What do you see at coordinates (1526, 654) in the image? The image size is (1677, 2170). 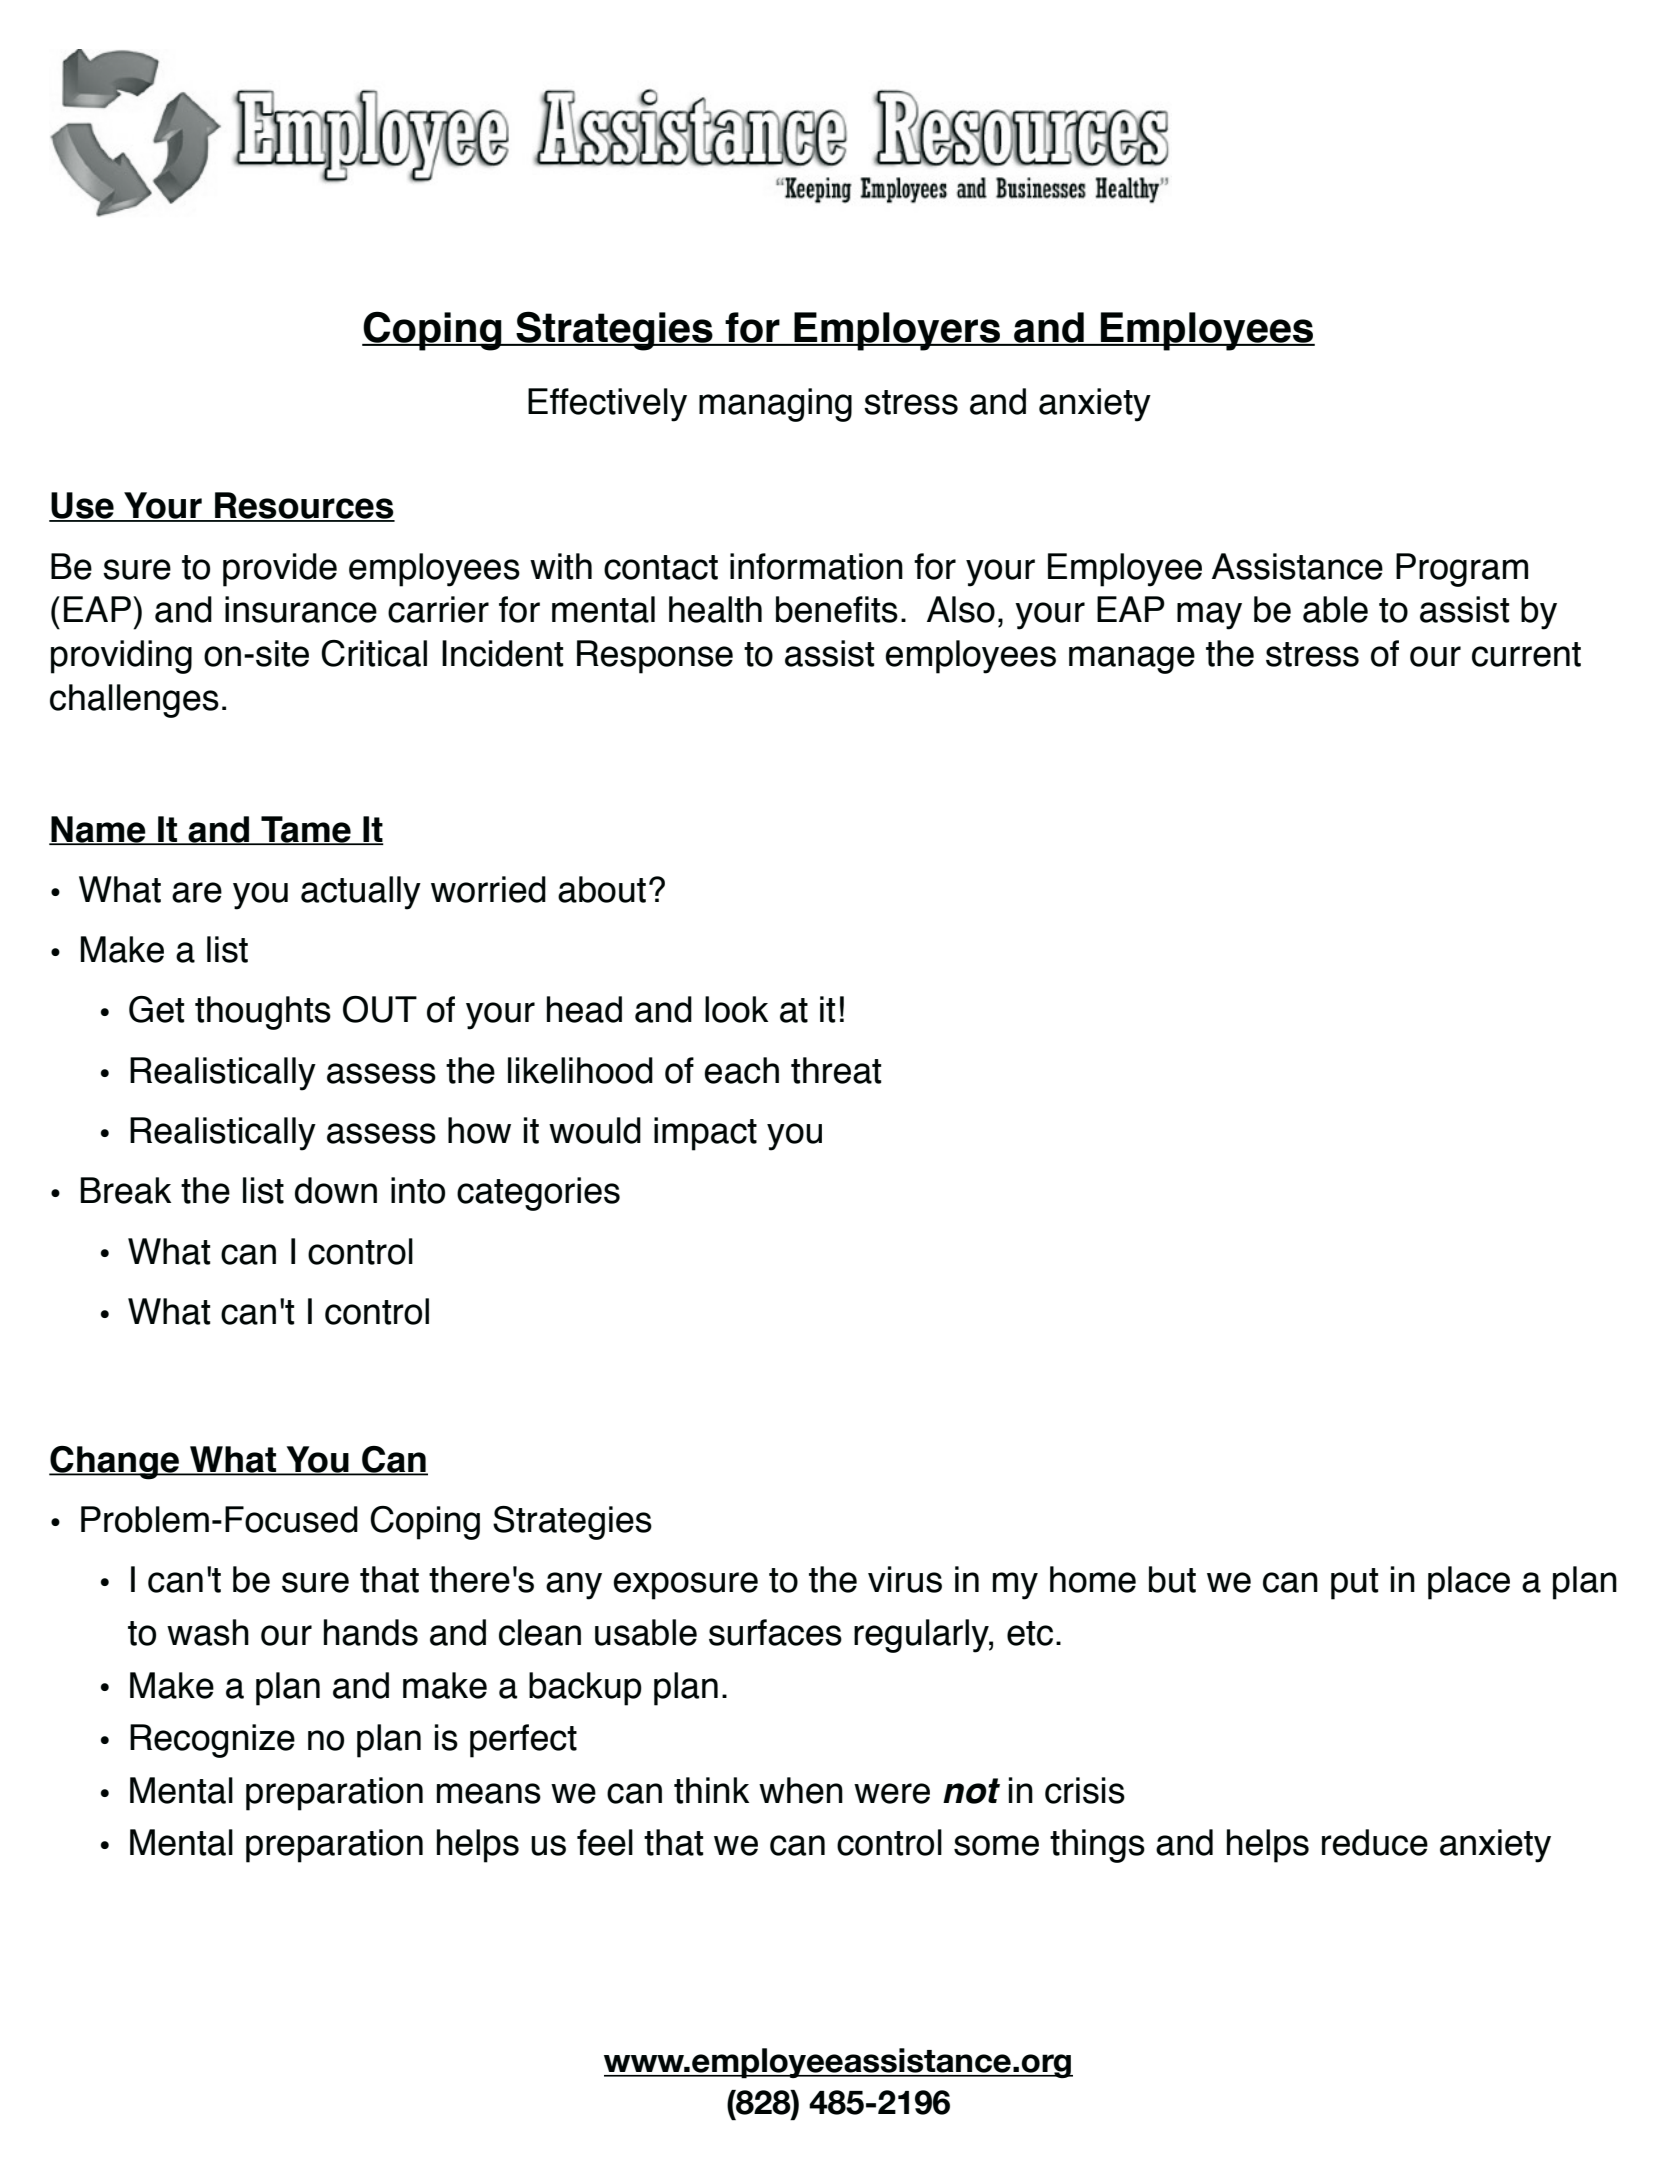 I see `current` at bounding box center [1526, 654].
